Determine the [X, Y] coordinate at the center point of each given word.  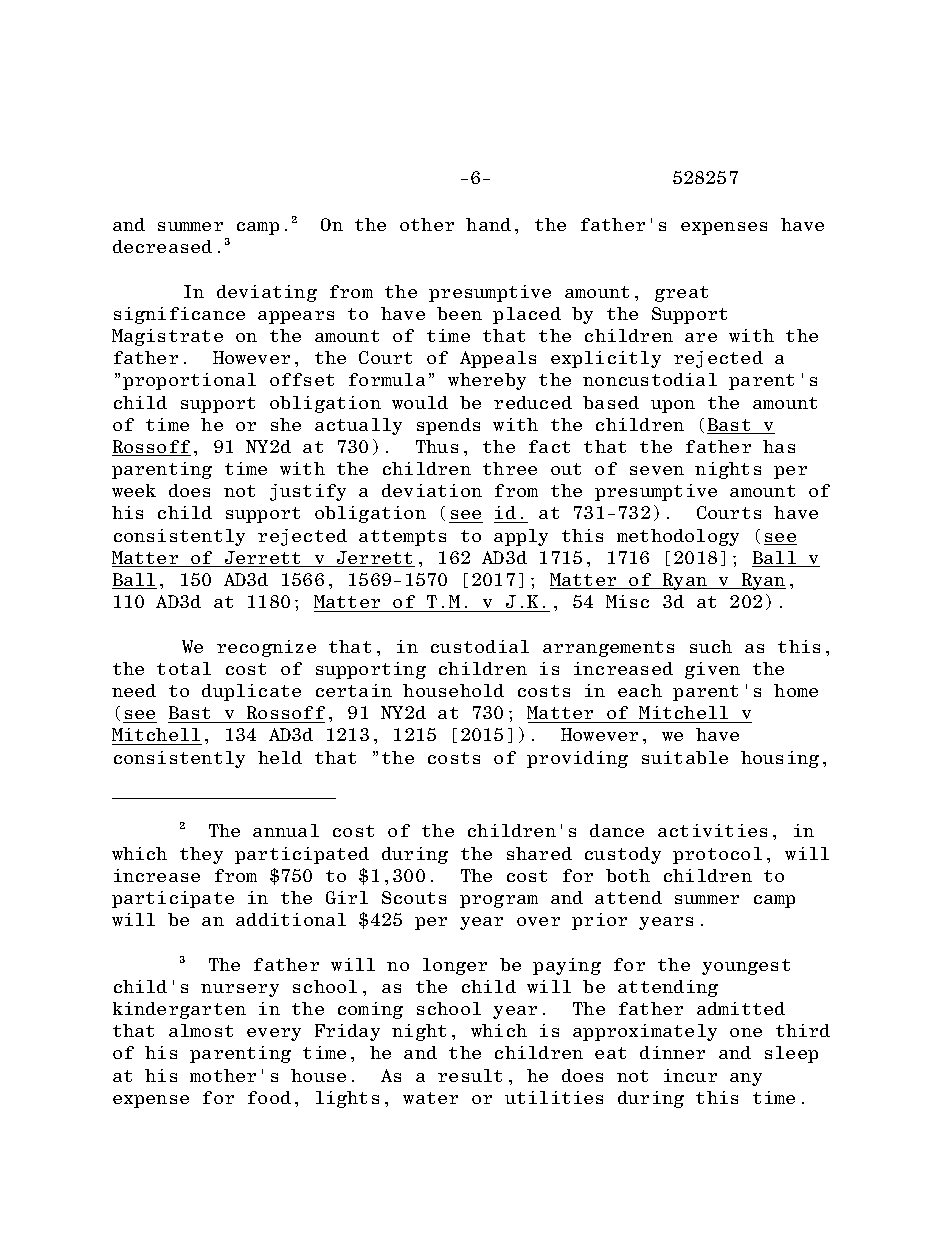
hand [488, 224]
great [681, 294]
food [269, 1097]
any [746, 1079]
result [470, 1075]
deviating [267, 293]
